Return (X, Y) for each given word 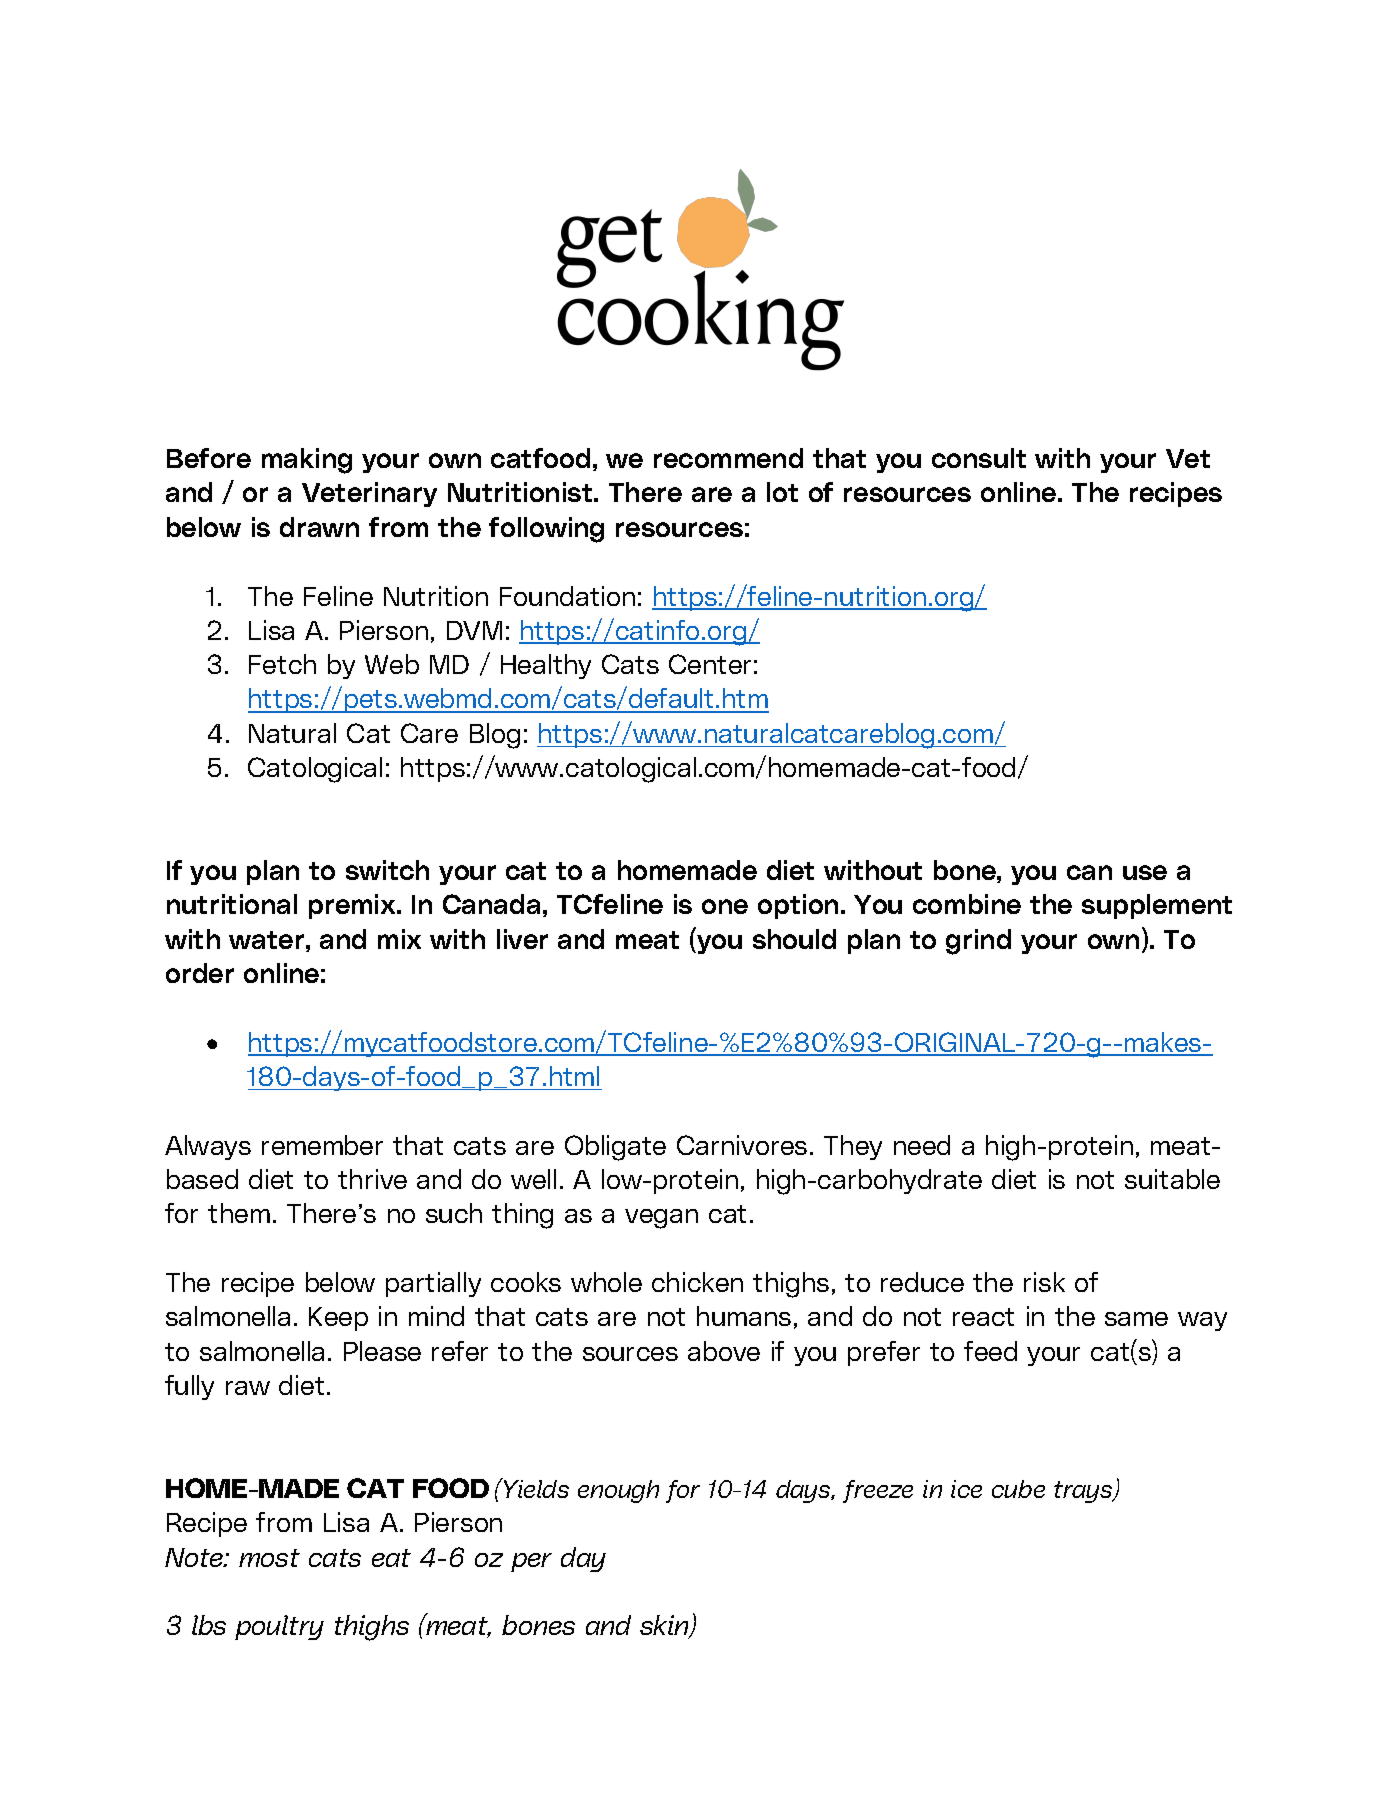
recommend (728, 458)
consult (979, 458)
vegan (661, 1219)
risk (1044, 1282)
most (269, 1558)
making (307, 461)
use (1145, 872)
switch (387, 870)
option (798, 906)
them (239, 1213)
